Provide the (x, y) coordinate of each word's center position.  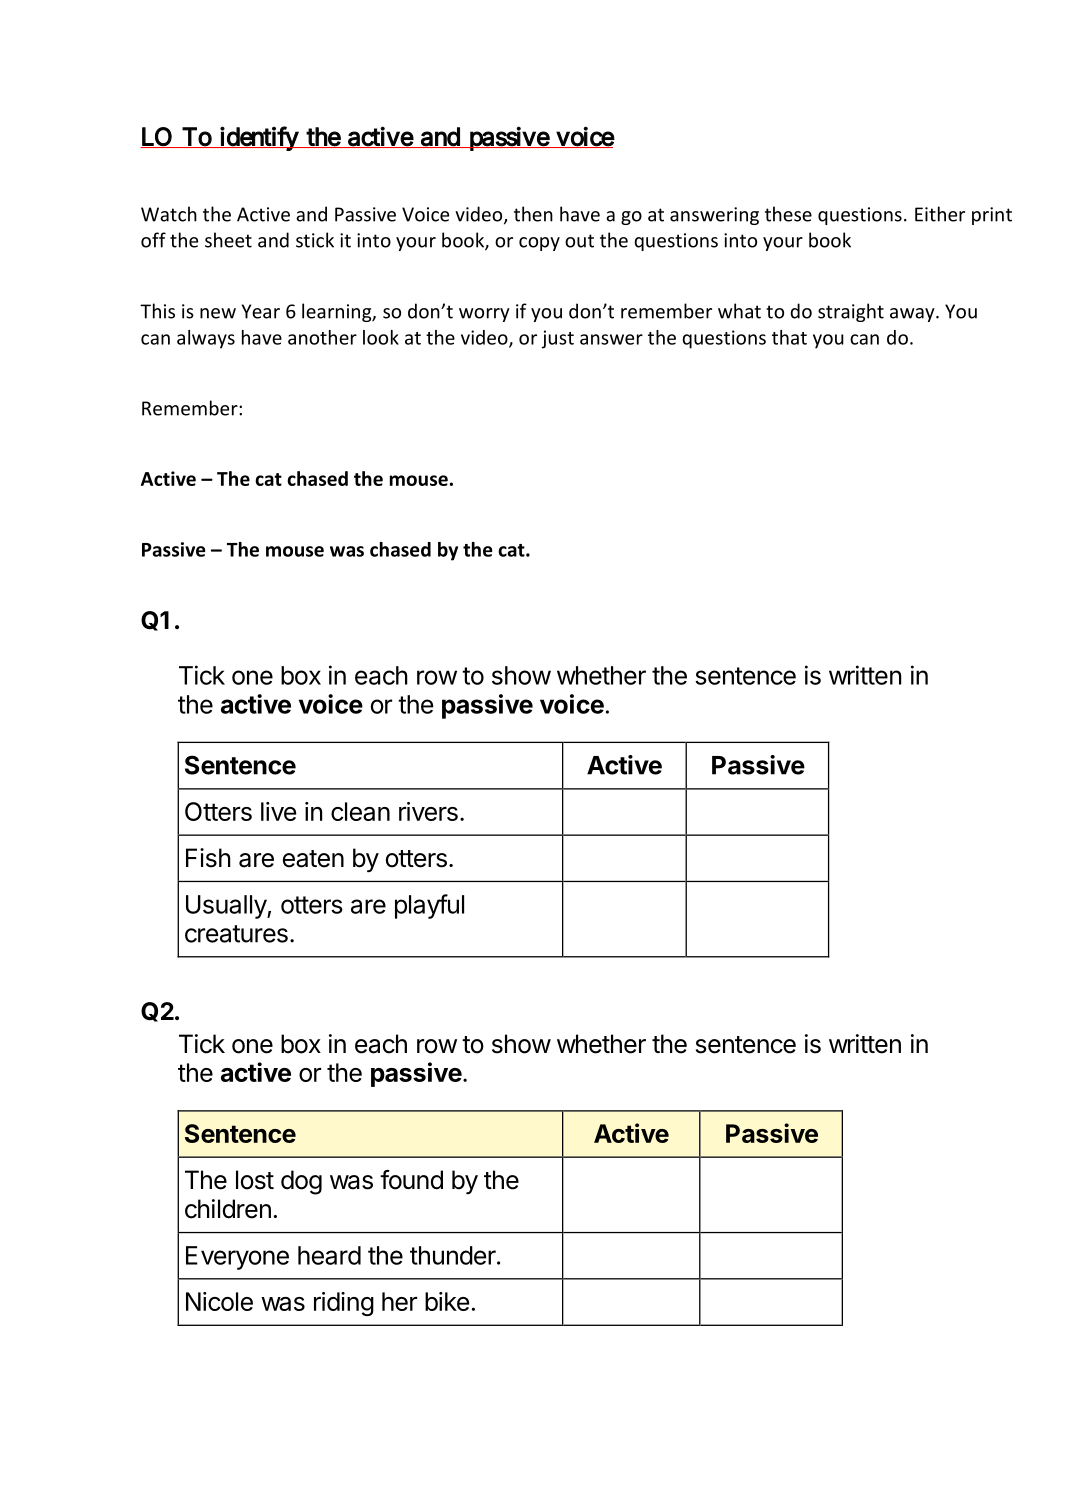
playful (429, 906)
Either (940, 214)
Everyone (237, 1258)
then (533, 214)
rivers (428, 811)
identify (259, 138)
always (206, 339)
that (789, 337)
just (558, 339)
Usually (227, 907)
